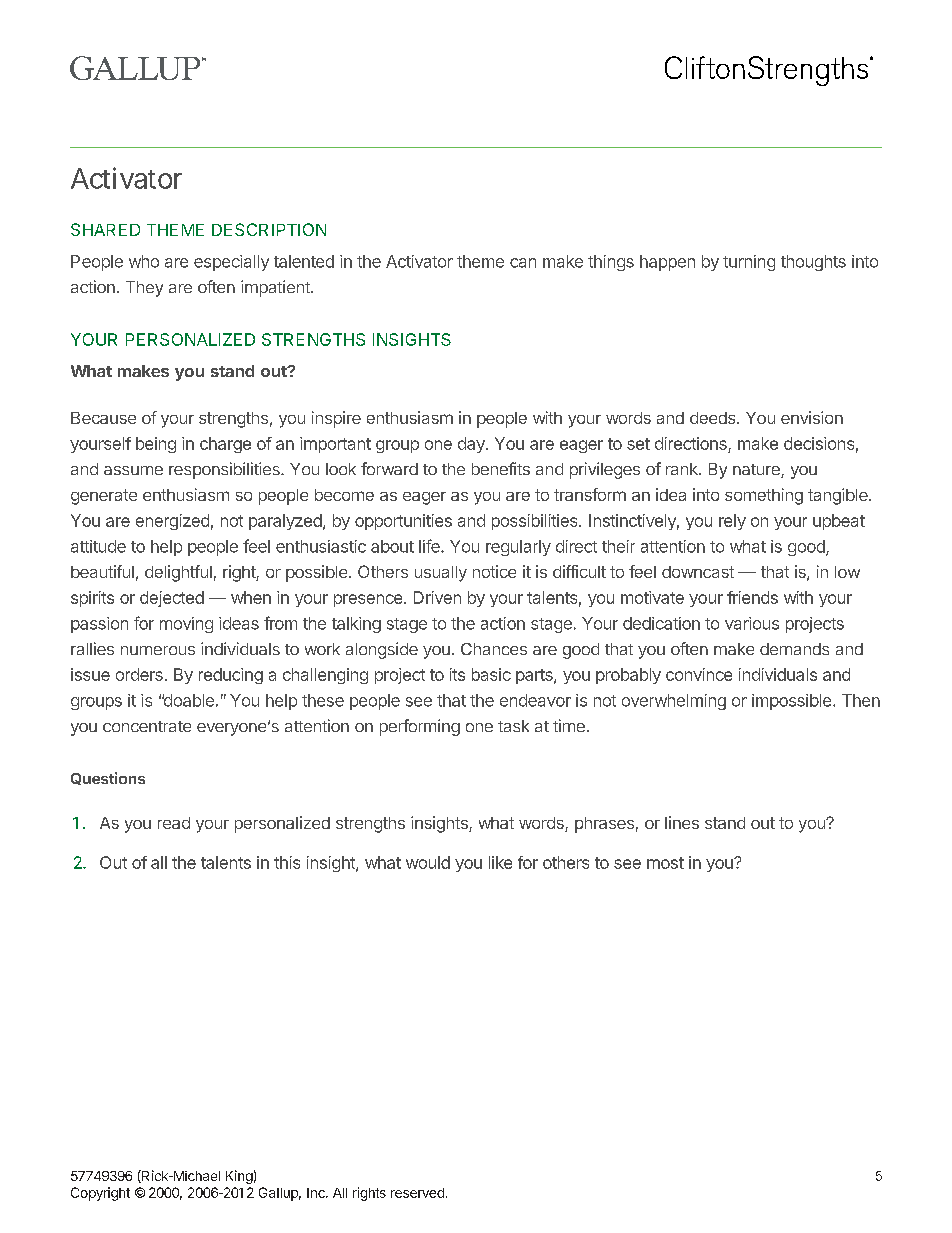  I want to click on lines, so click(682, 822).
